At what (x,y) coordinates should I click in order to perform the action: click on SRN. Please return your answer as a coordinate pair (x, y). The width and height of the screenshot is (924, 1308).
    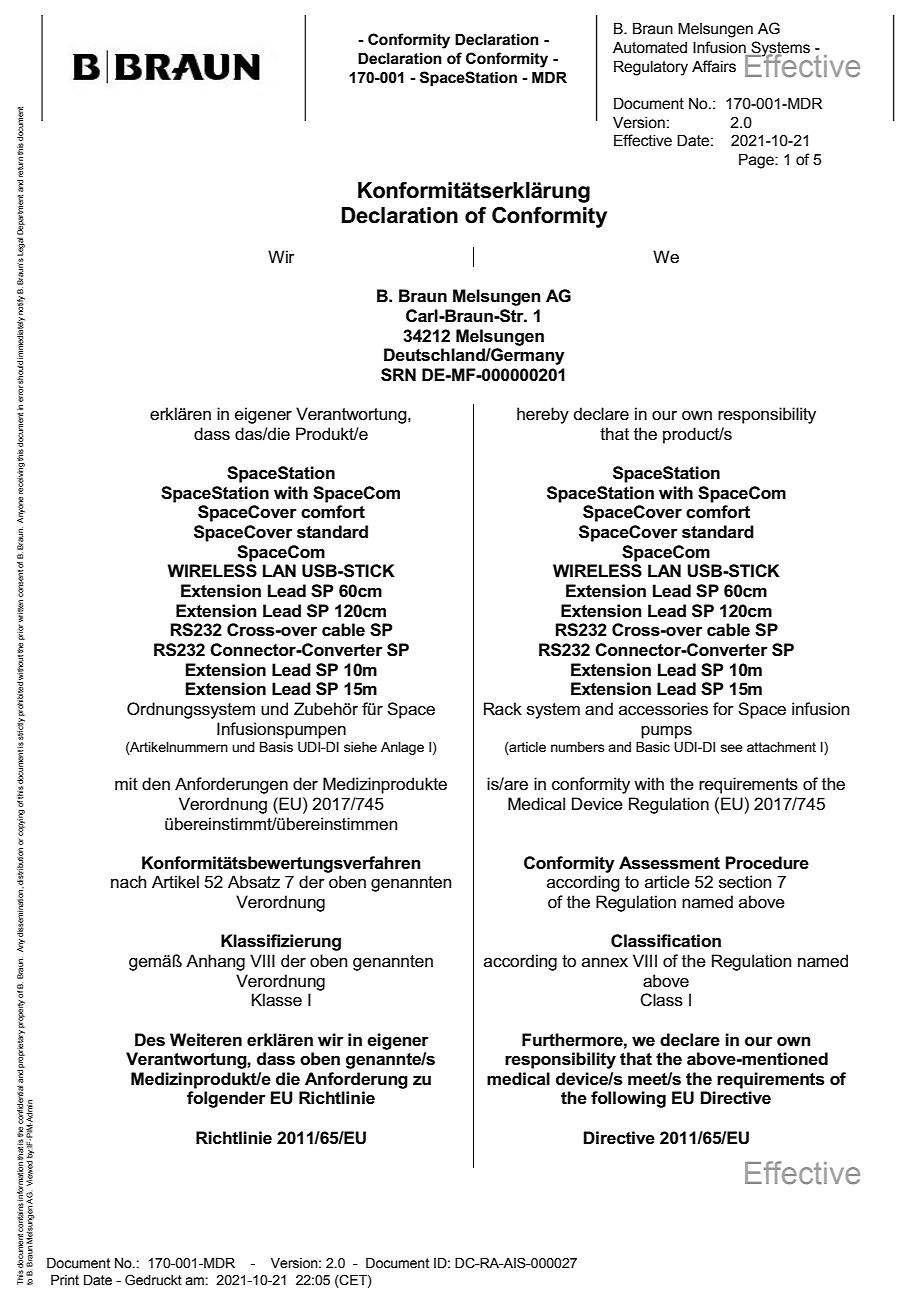
    Looking at the image, I should click on (398, 375).
